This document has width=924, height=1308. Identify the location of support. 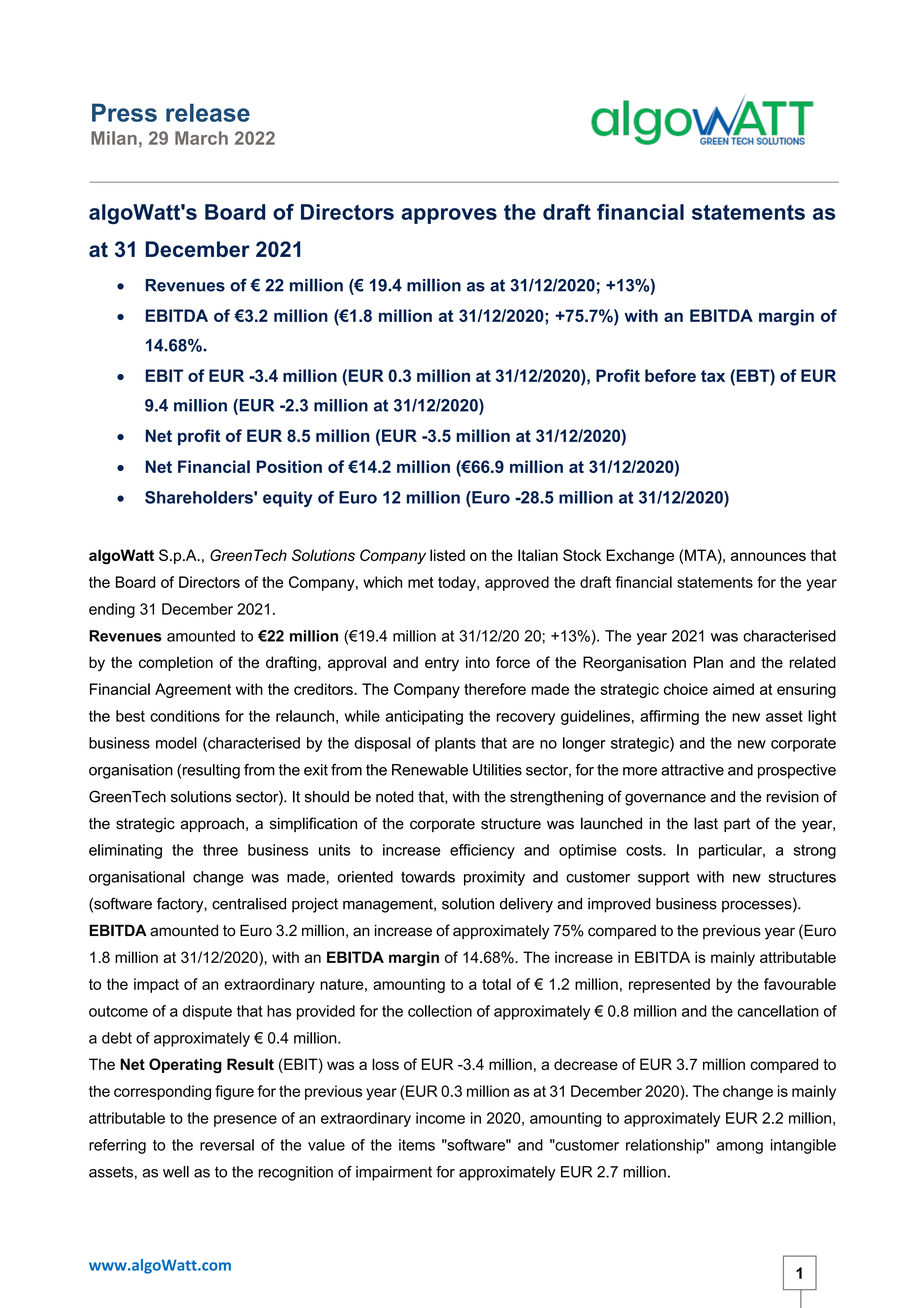
(663, 878).
